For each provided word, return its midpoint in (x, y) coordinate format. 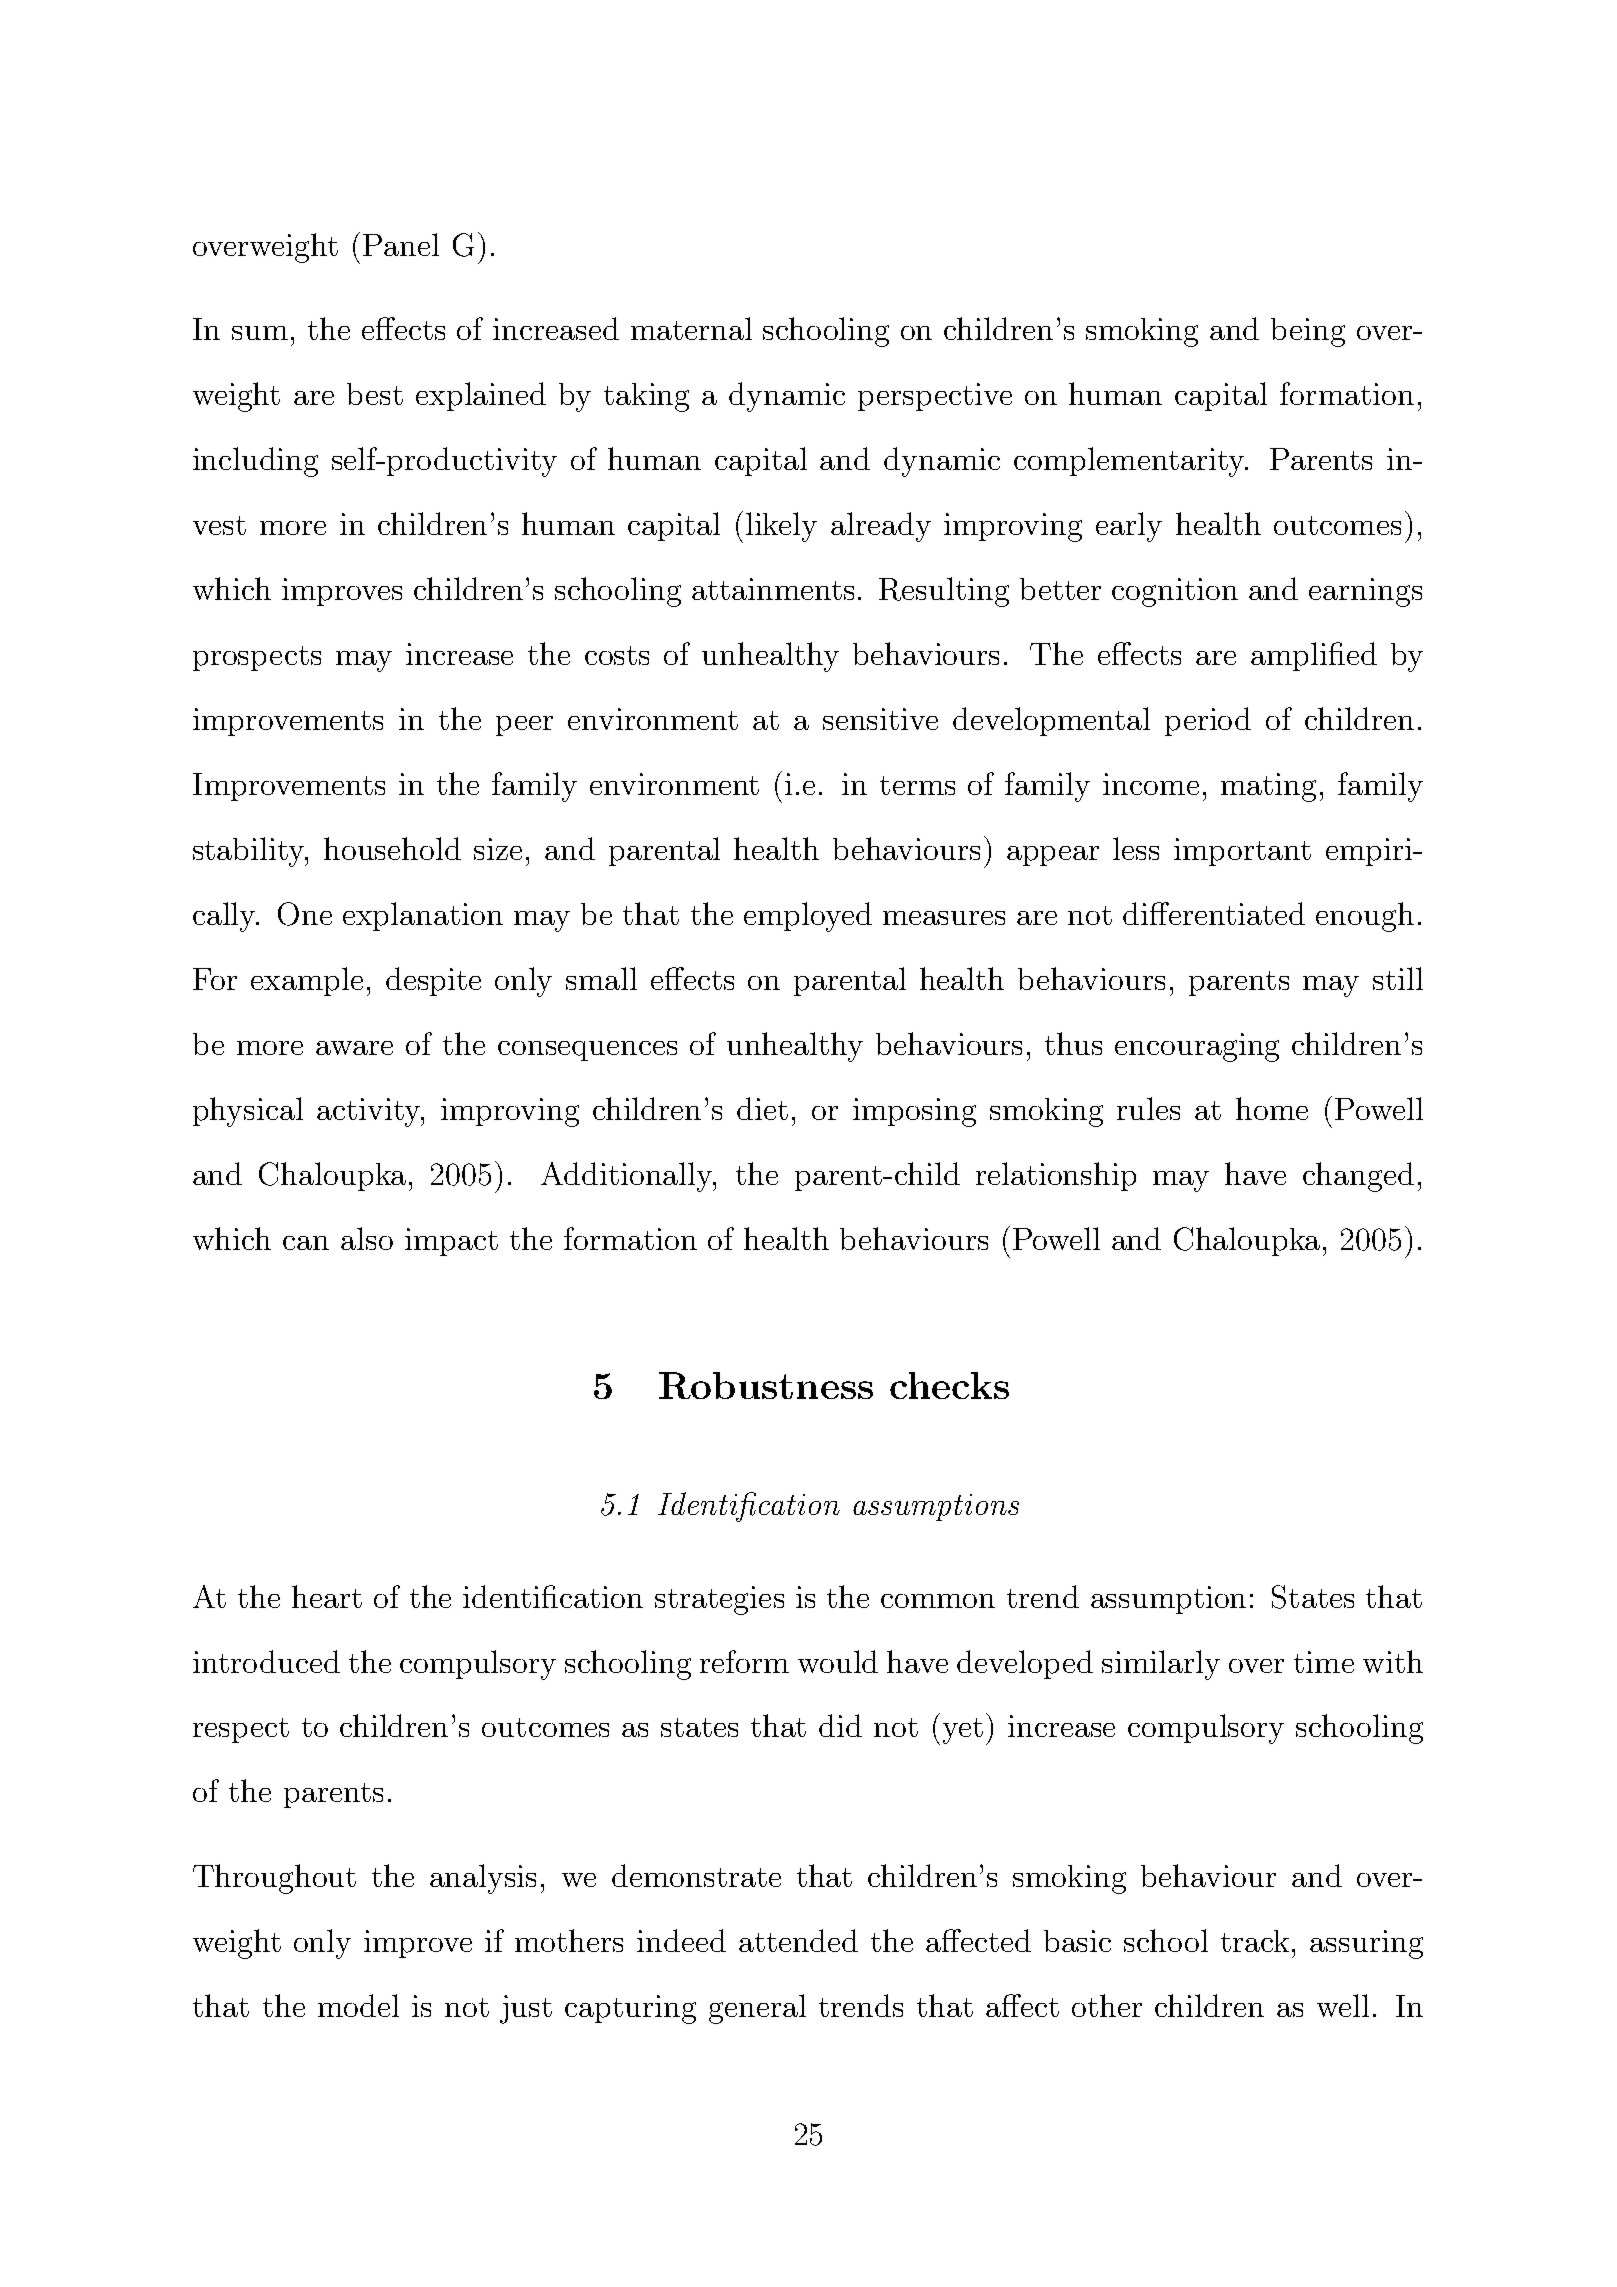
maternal (691, 328)
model (358, 2005)
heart (327, 1596)
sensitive (880, 719)
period (1208, 721)
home (1272, 1108)
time (1324, 1662)
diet (762, 1108)
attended (798, 1940)
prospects (257, 658)
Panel (401, 244)
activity (370, 1112)
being (1308, 332)
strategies (719, 1600)
